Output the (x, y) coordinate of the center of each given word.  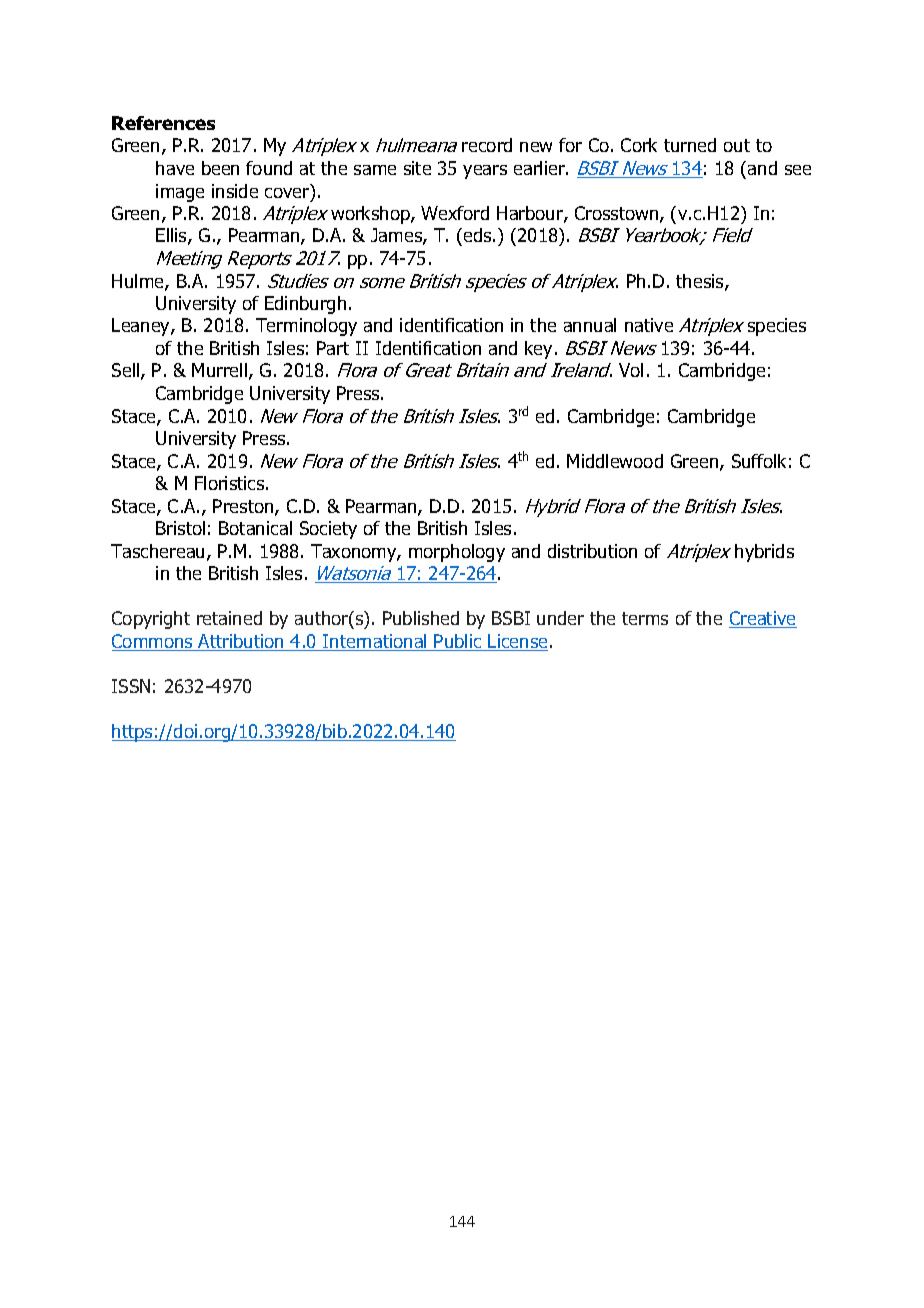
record (487, 145)
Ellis (172, 236)
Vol (631, 370)
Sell (127, 371)
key (540, 350)
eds (477, 237)
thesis (701, 282)
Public (458, 642)
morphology (457, 553)
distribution (592, 551)
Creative (763, 619)
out (737, 145)
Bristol (180, 528)
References (163, 123)
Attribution (241, 642)
